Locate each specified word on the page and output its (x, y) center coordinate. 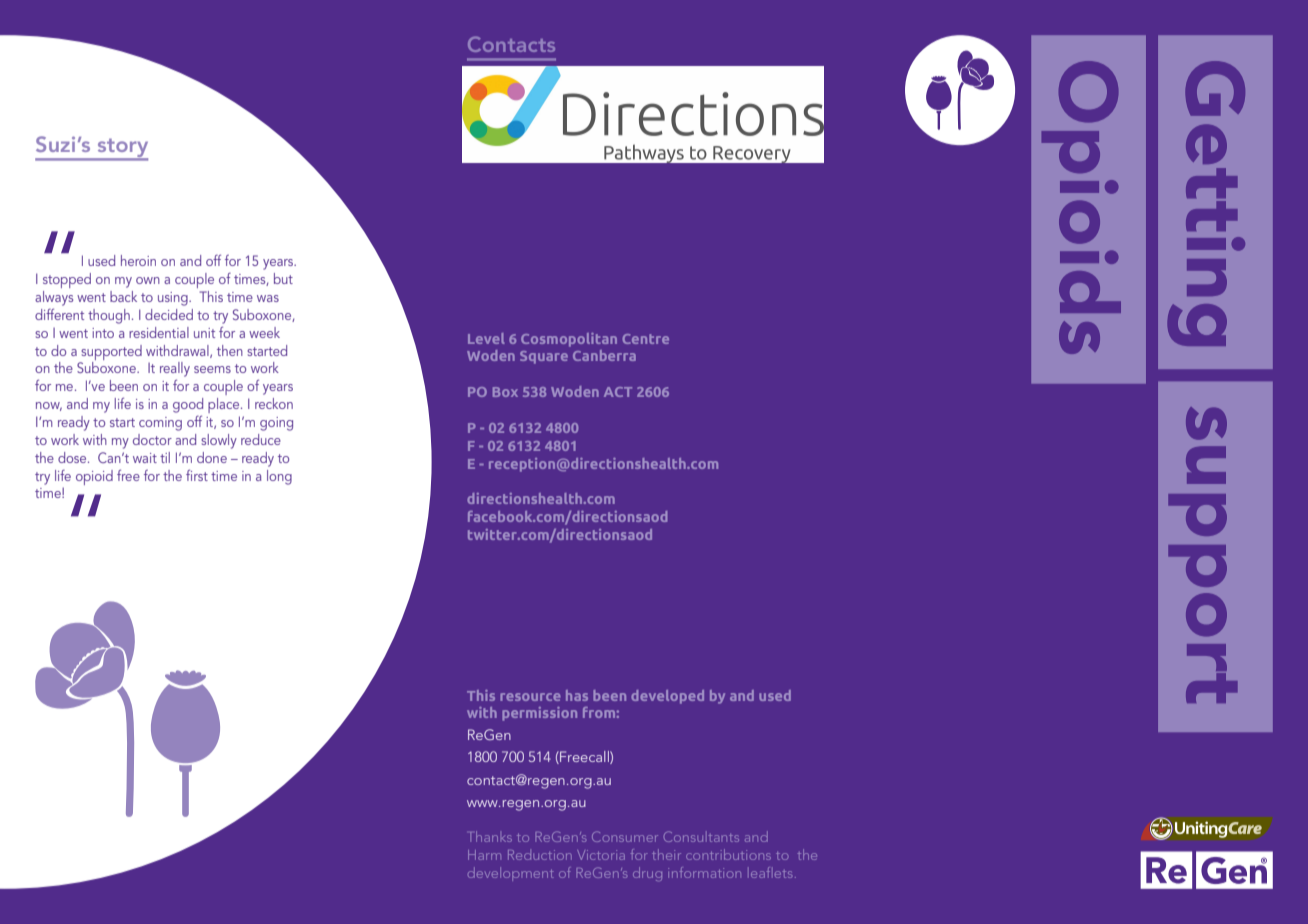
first (197, 475)
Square (544, 357)
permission (539, 714)
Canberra (604, 355)
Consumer (625, 836)
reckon (274, 403)
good (188, 405)
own (148, 280)
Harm (484, 855)
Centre (646, 339)
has (577, 695)
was (268, 298)
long (279, 477)
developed (667, 697)
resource (530, 697)
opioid (94, 477)
